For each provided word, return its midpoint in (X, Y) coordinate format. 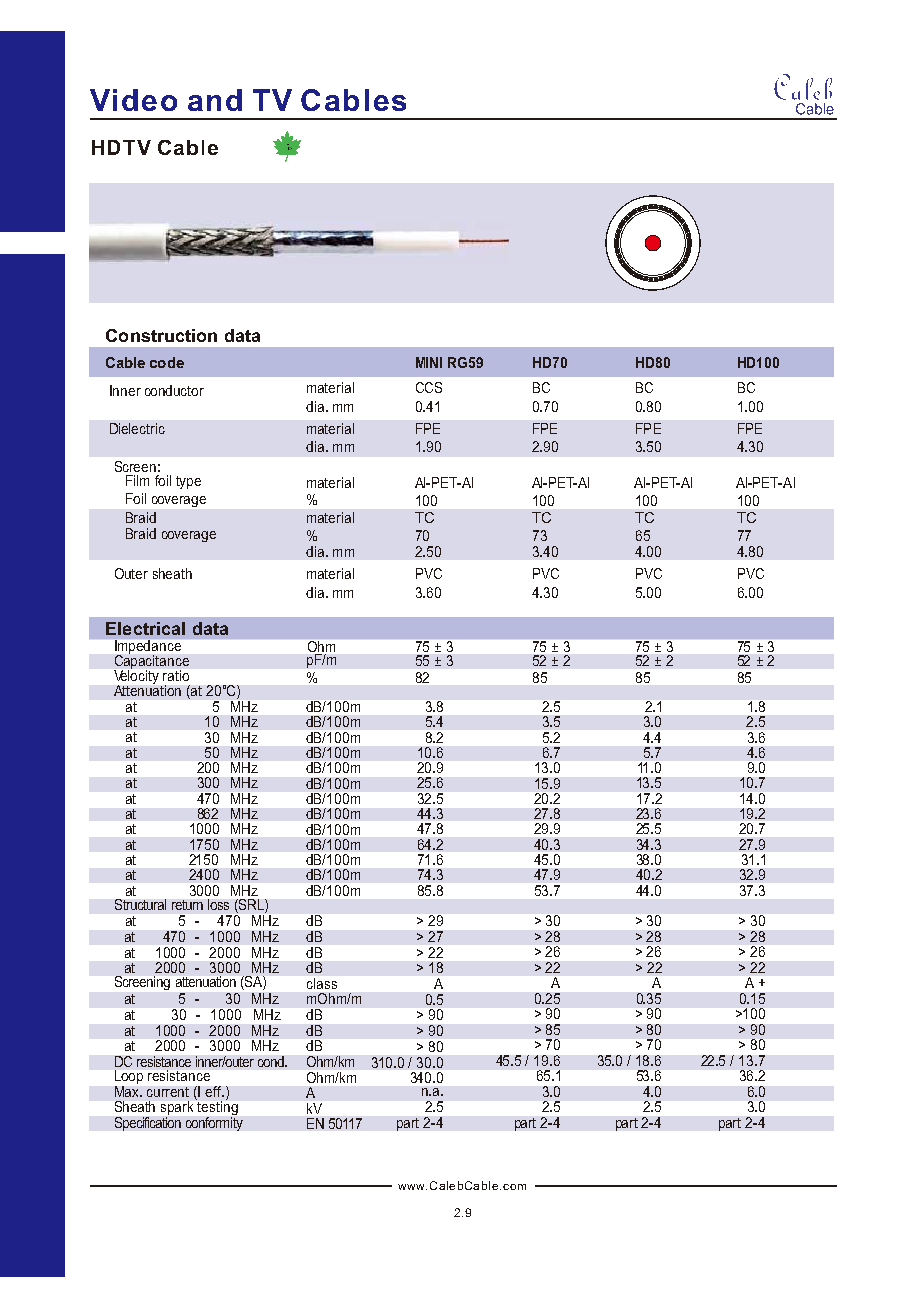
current (168, 1092)
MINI (429, 362)
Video (133, 100)
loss (218, 904)
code (167, 362)
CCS (429, 387)
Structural (140, 904)
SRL (251, 906)
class (322, 983)
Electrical (145, 628)
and (215, 100)
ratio (176, 675)
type (188, 482)
